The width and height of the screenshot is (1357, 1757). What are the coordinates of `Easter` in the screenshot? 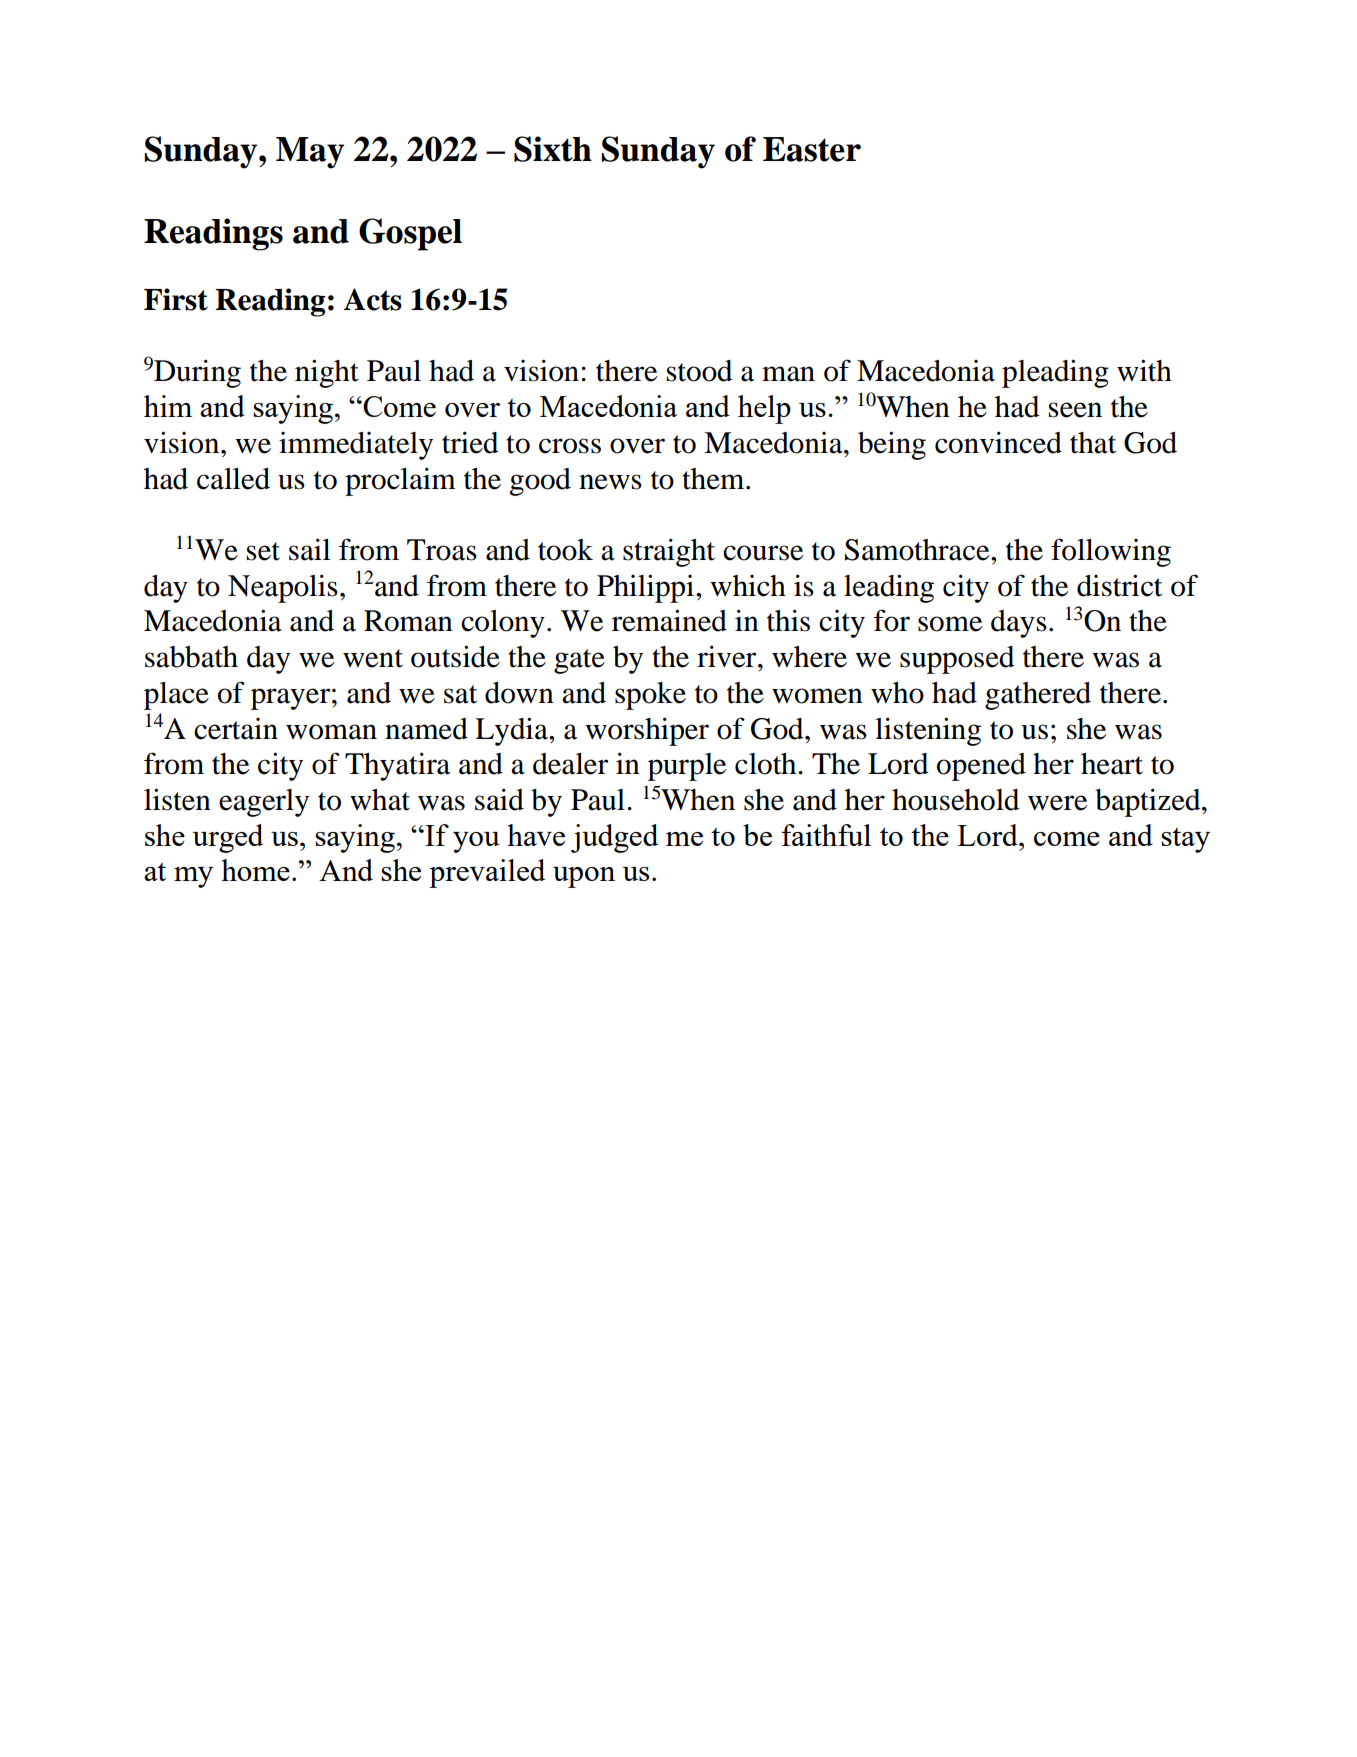 It's located at (812, 149).
